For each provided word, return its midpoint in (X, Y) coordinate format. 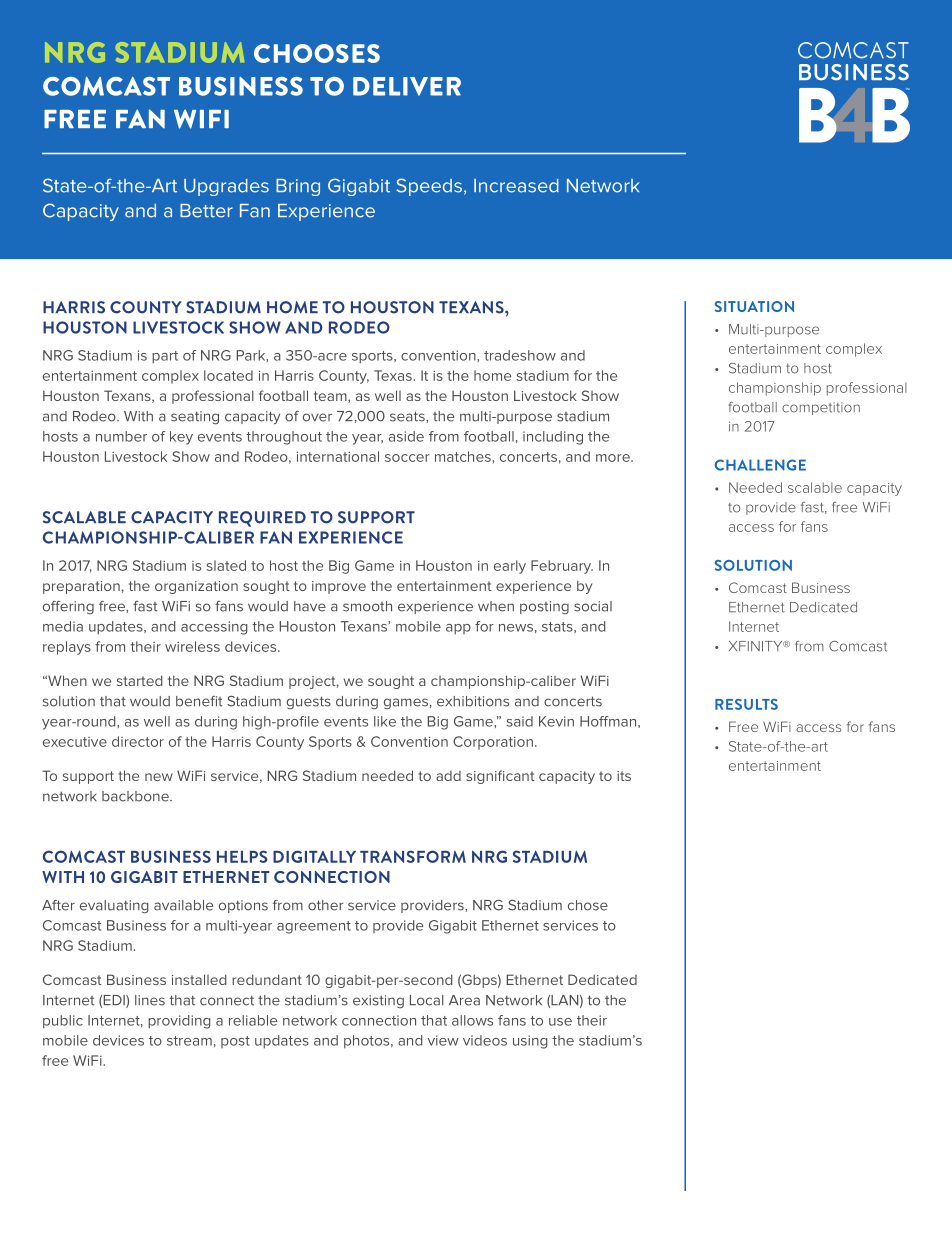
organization (196, 587)
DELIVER (407, 86)
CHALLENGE (760, 465)
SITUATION (754, 306)
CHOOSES (317, 53)
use (560, 1022)
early (510, 567)
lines (150, 1000)
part (165, 357)
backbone (136, 796)
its (624, 776)
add (448, 776)
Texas (394, 375)
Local (427, 1000)
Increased (516, 186)
